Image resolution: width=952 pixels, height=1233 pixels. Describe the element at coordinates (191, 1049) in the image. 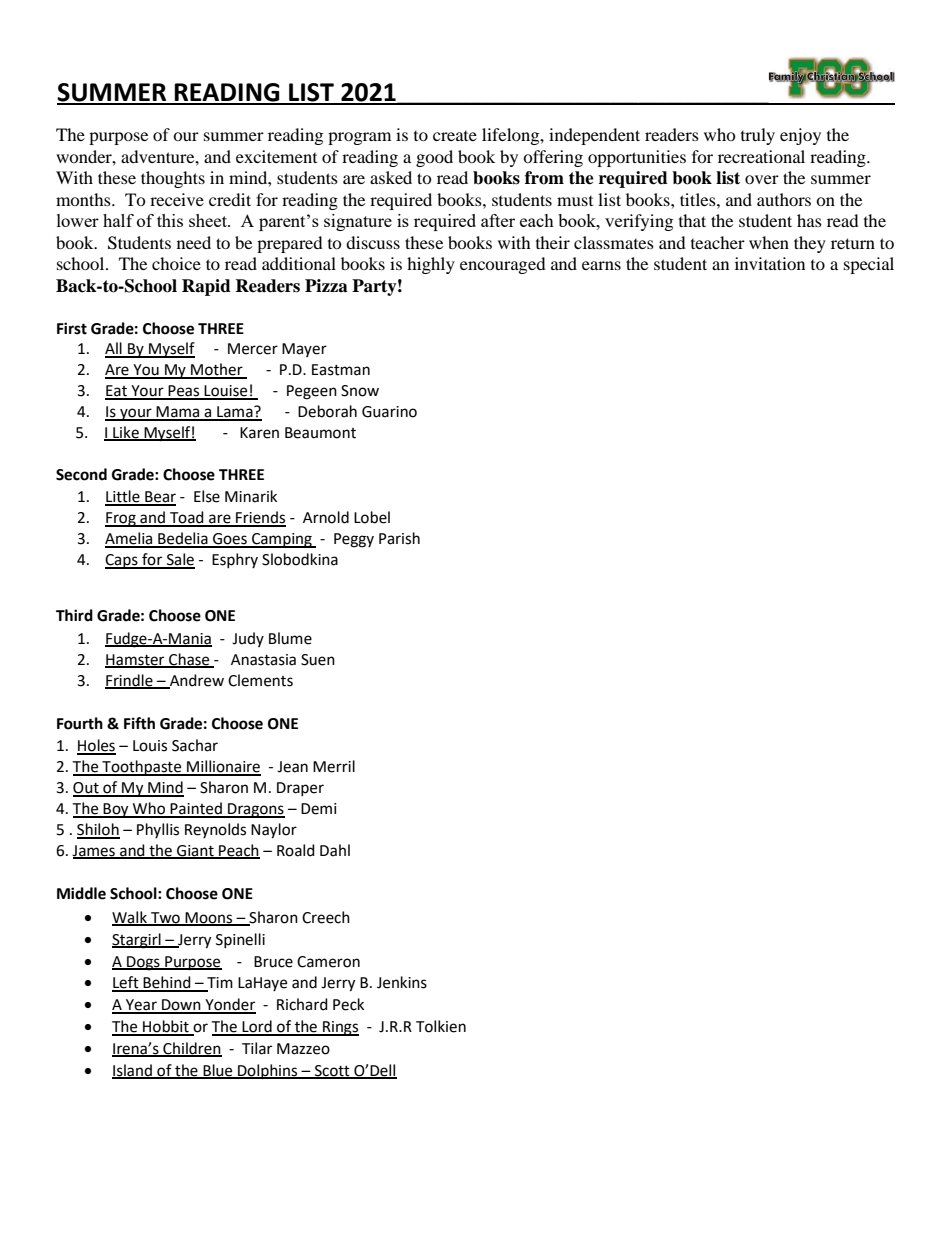

I see `Children` at that location.
